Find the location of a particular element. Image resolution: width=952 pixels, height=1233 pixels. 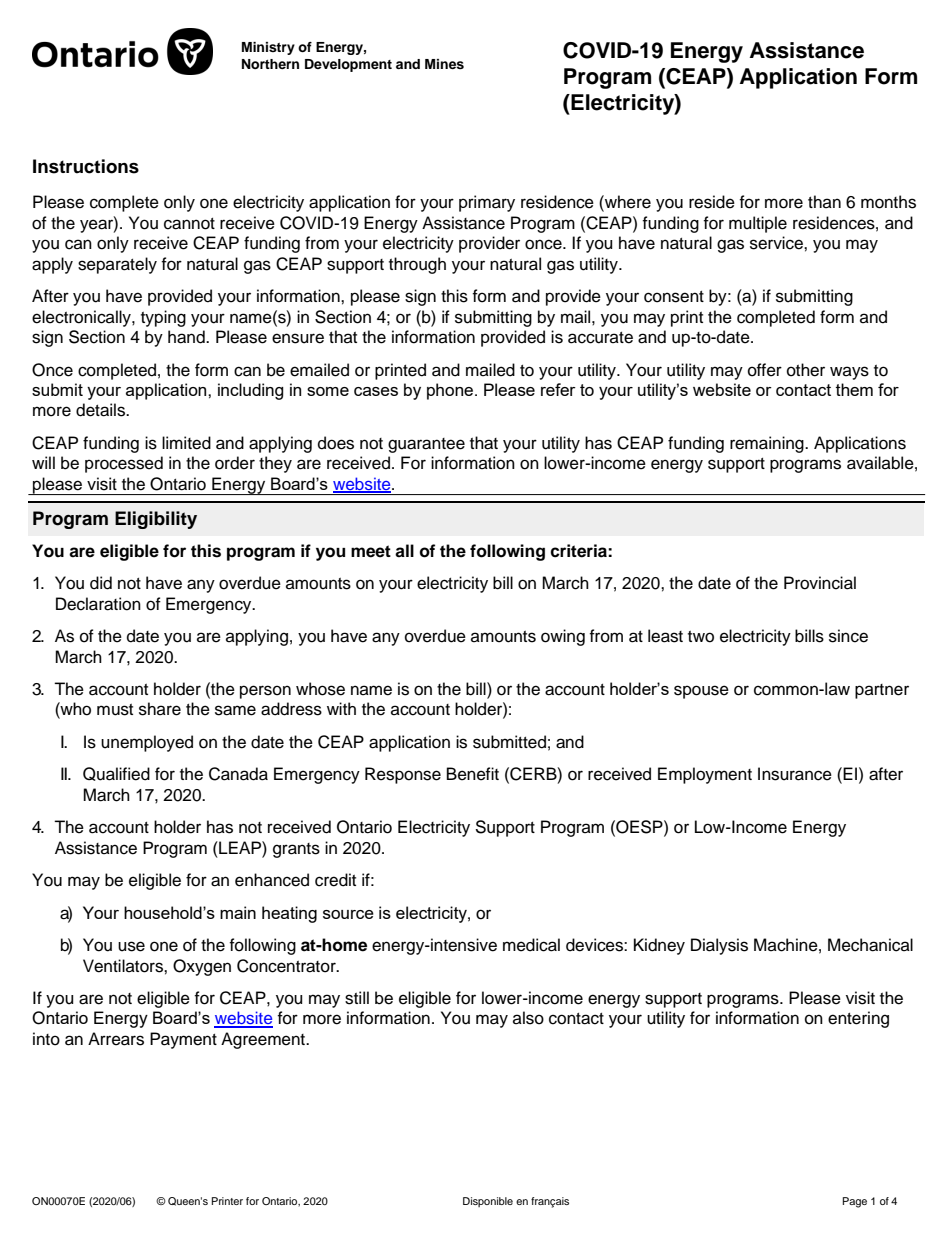

them is located at coordinates (854, 389).
